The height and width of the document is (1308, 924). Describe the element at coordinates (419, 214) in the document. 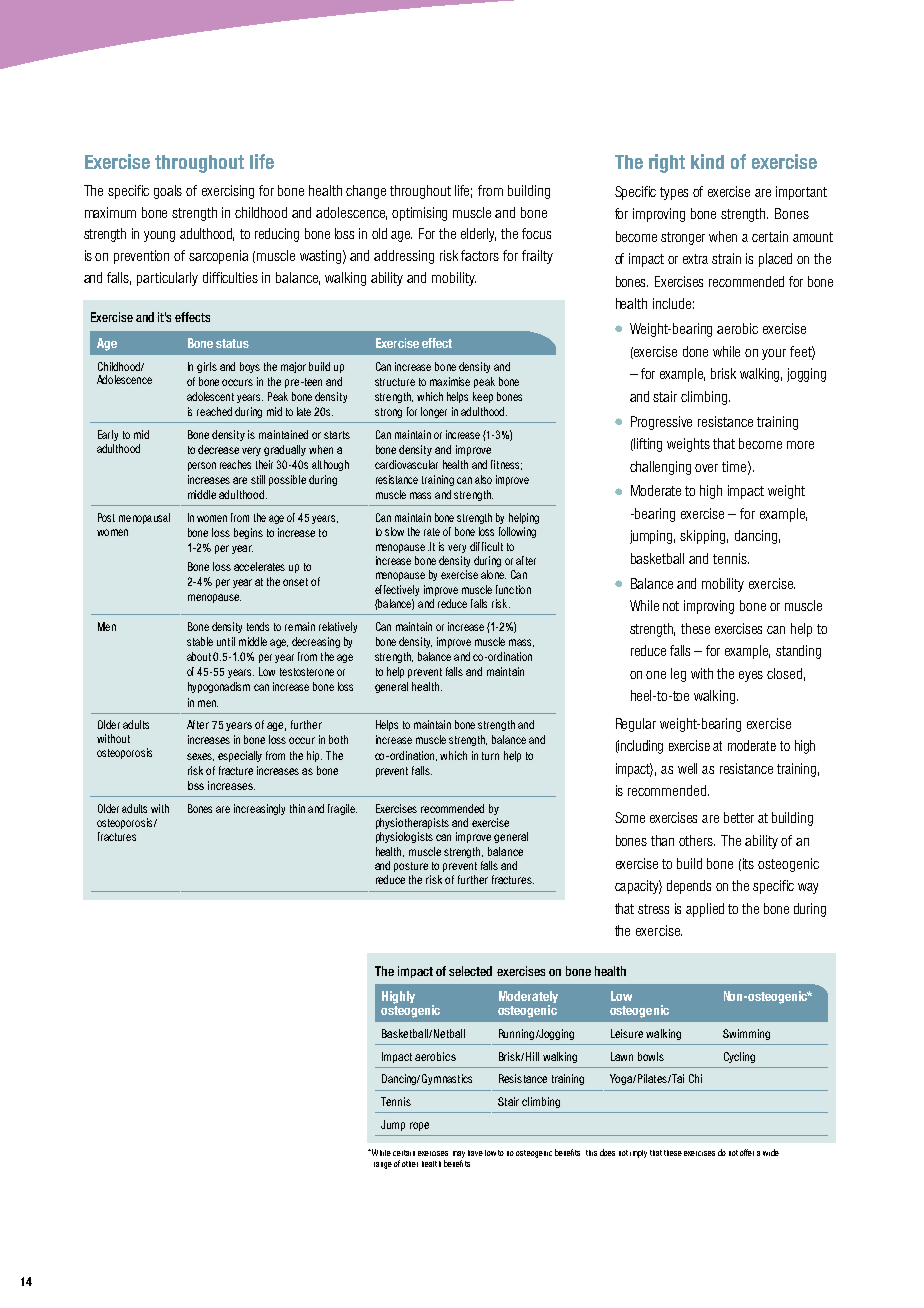

I see `optimising` at that location.
